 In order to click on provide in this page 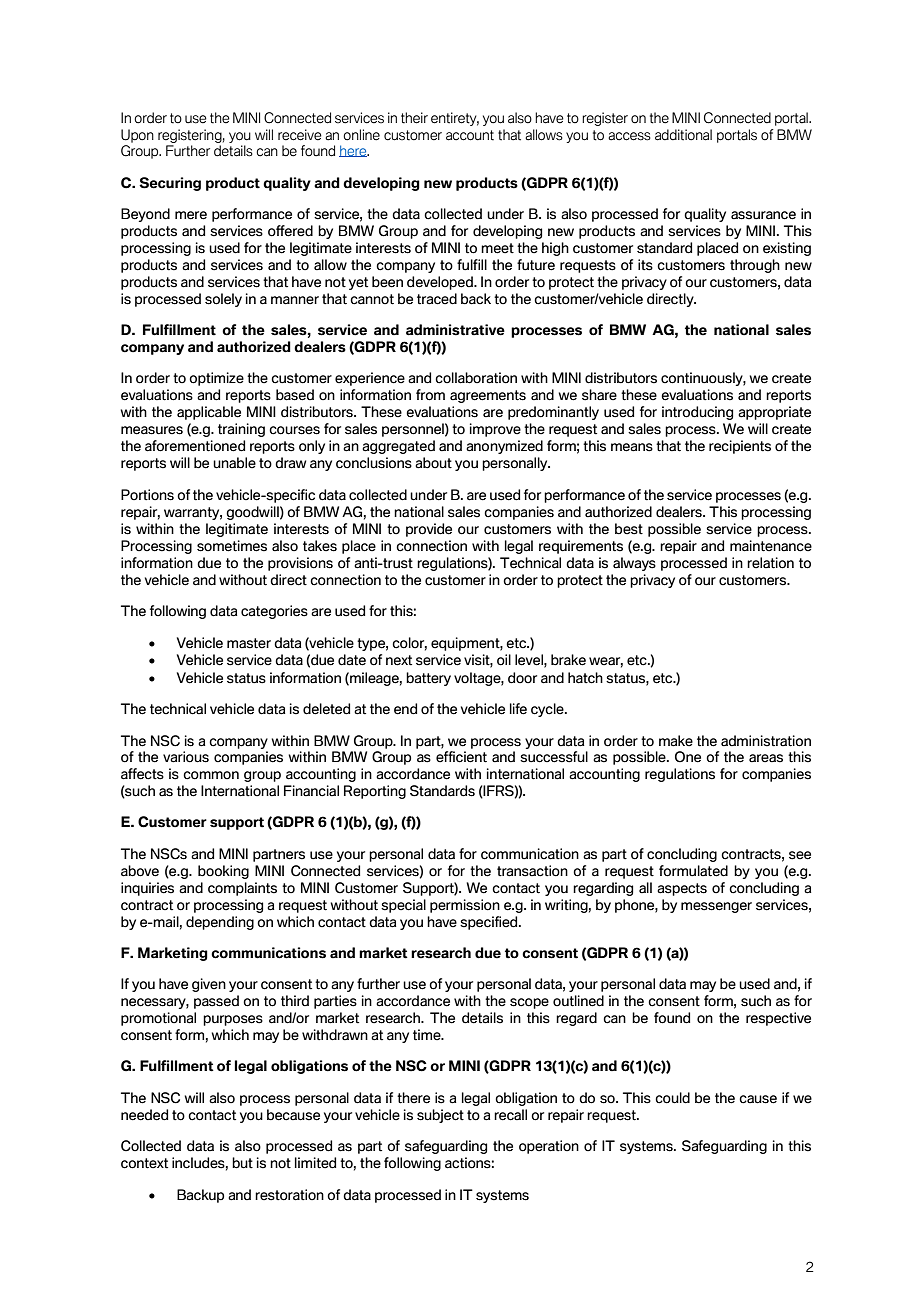, I will do `click(429, 530)`.
